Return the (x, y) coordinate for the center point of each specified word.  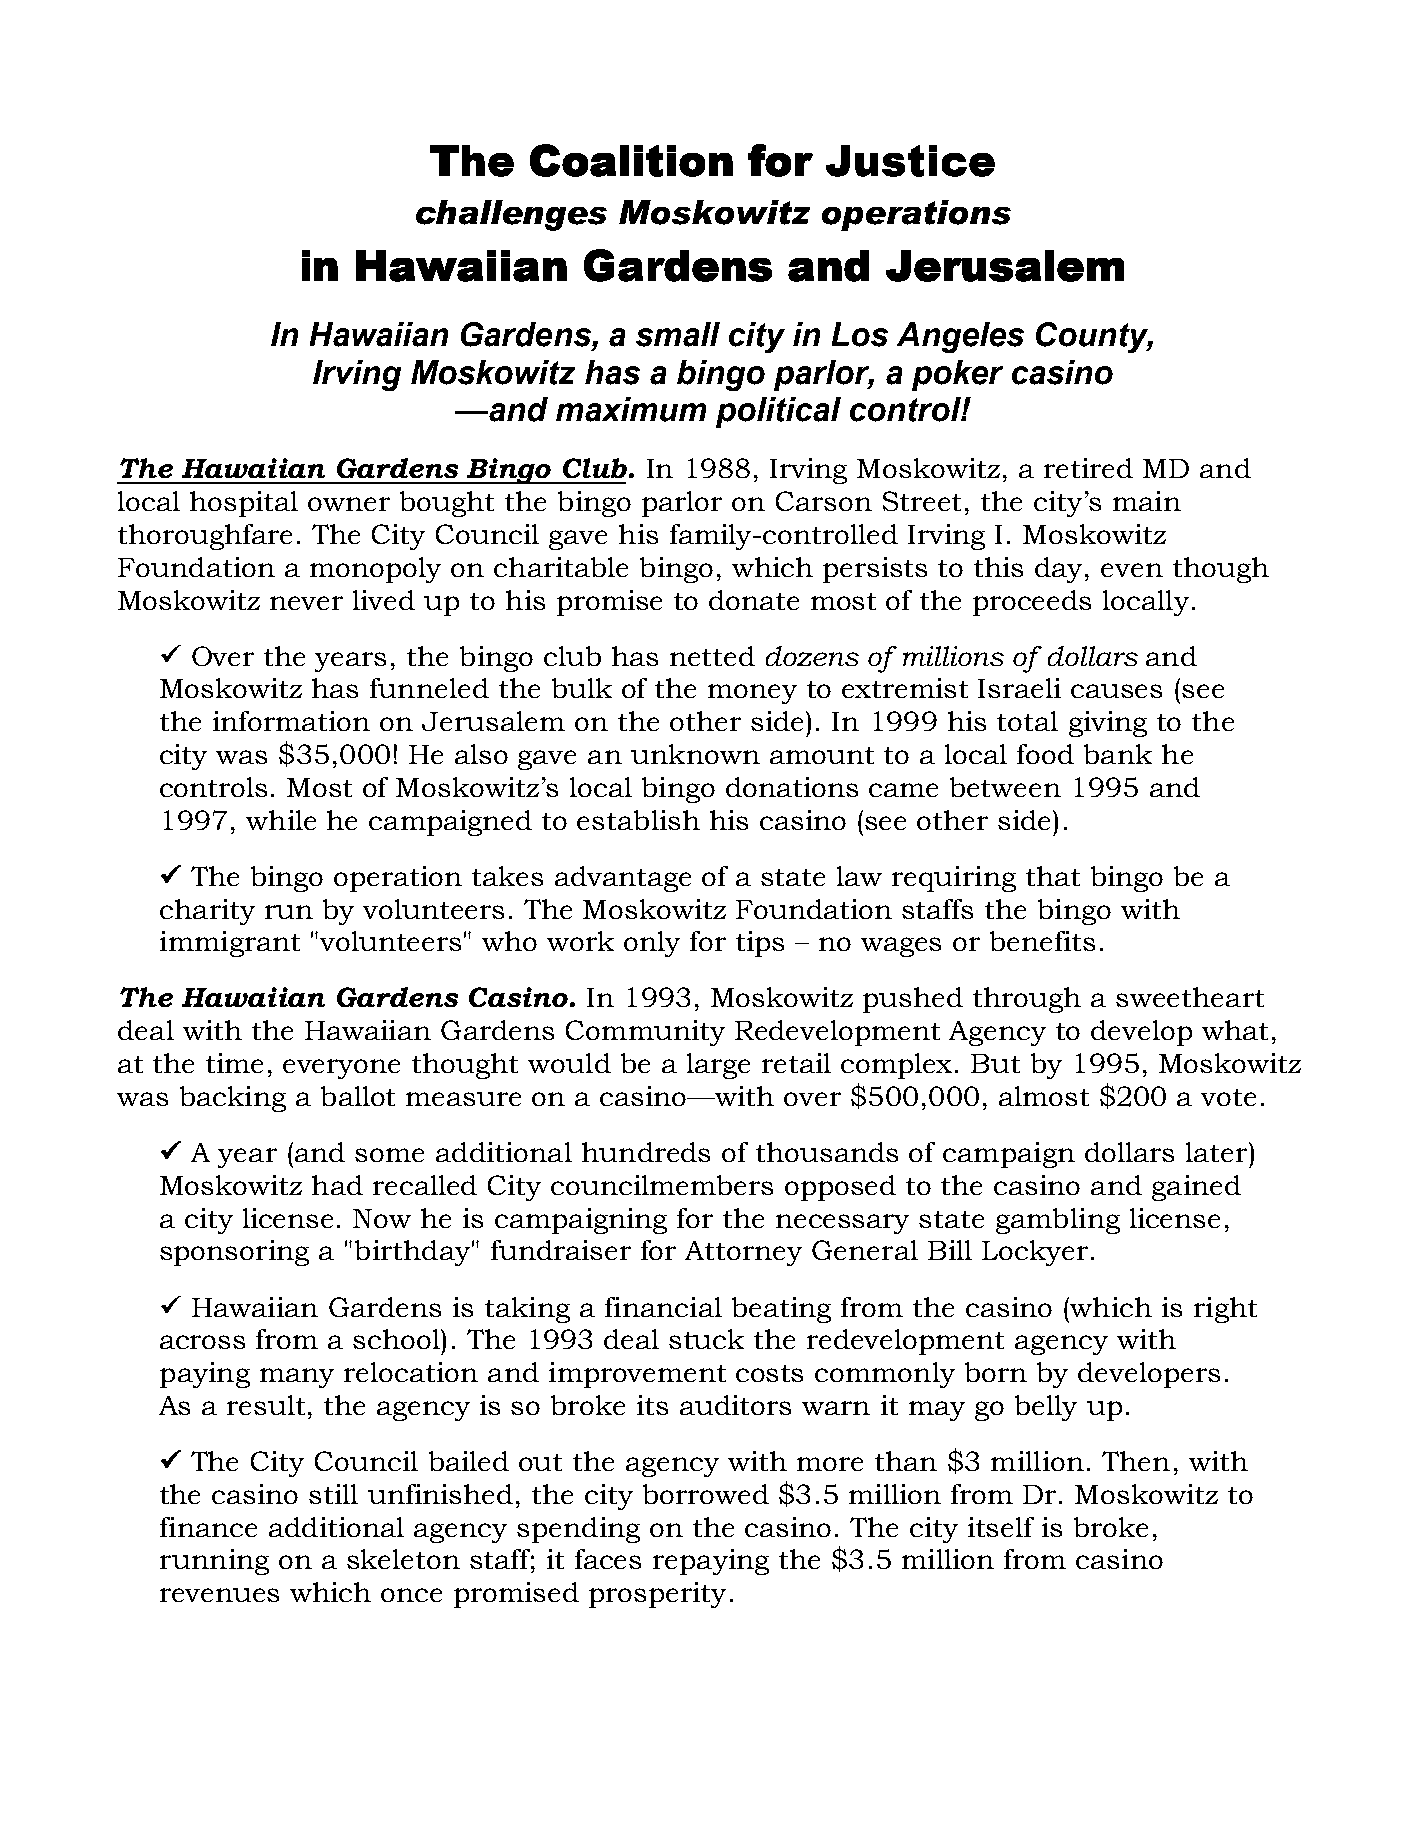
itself (1001, 1527)
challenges (511, 215)
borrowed (706, 1494)
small (678, 334)
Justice (910, 161)
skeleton (403, 1559)
